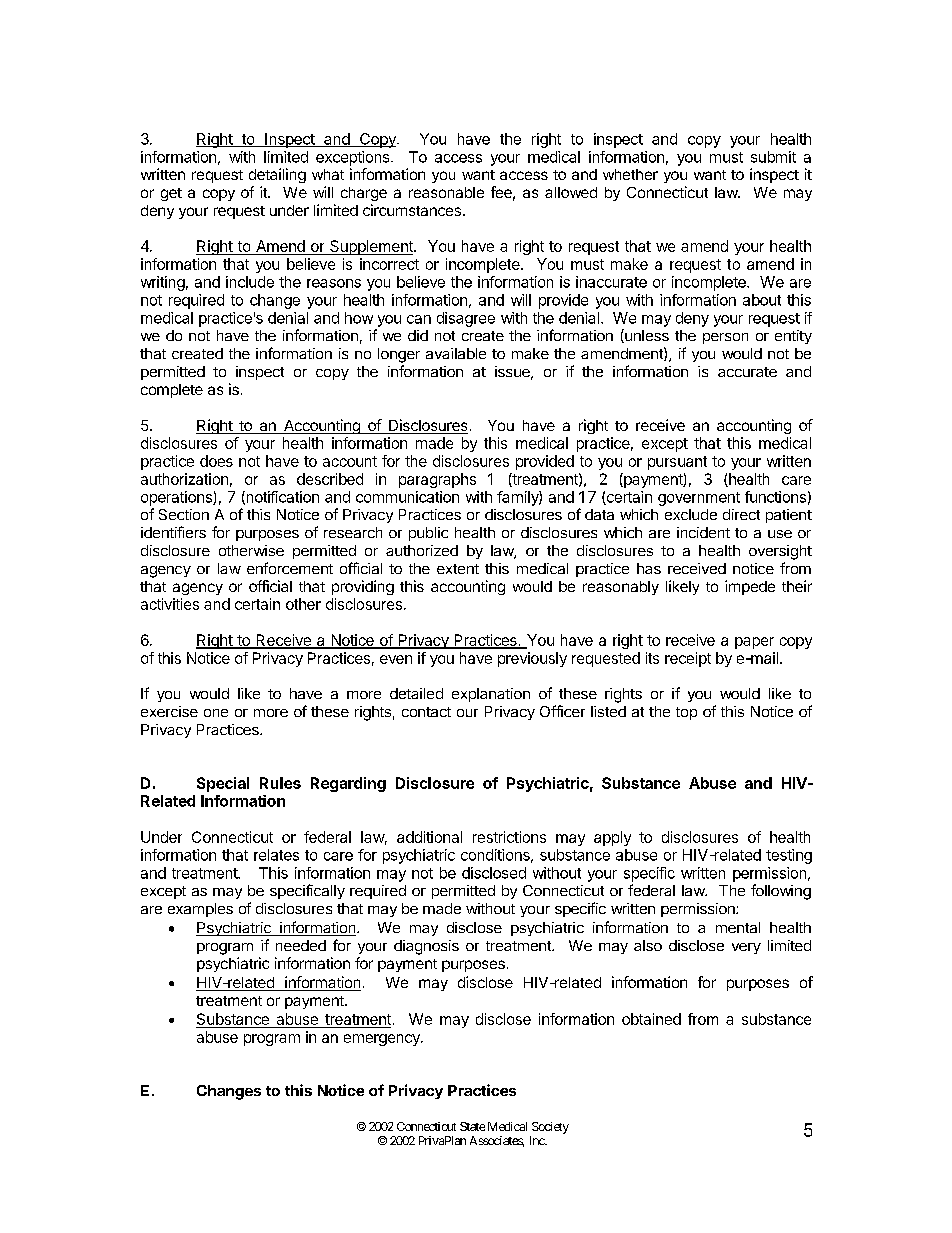  What do you see at coordinates (532, 659) in the image?
I see `previously` at bounding box center [532, 659].
